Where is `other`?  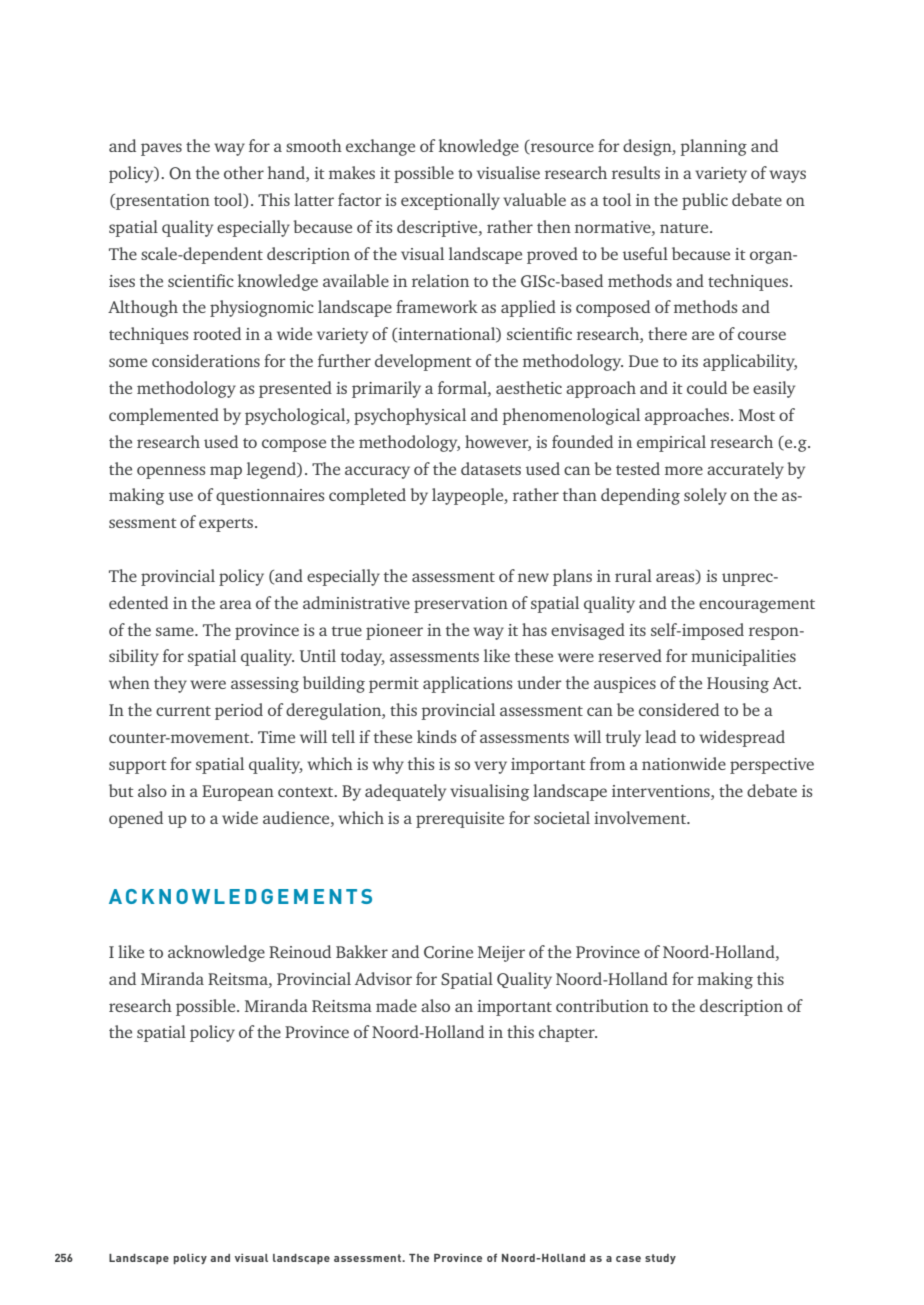
other is located at coordinates (244, 172).
